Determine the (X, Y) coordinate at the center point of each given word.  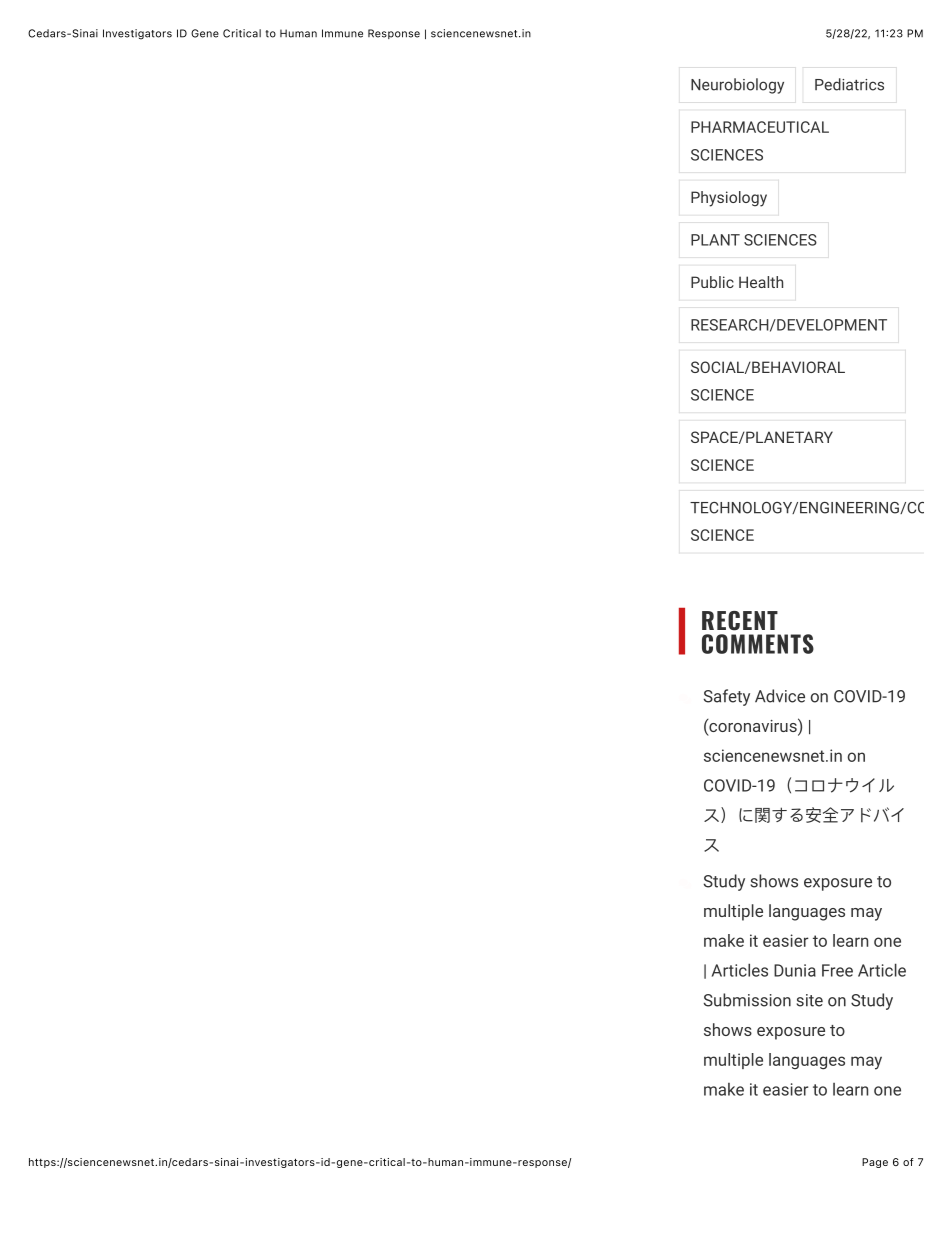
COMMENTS (758, 644)
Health (761, 282)
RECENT (740, 621)
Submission (747, 1000)
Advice (780, 696)
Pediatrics (849, 84)
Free (837, 970)
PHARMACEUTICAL (760, 127)
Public (712, 282)
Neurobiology (737, 86)
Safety (727, 697)
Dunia (795, 970)
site (810, 1000)
